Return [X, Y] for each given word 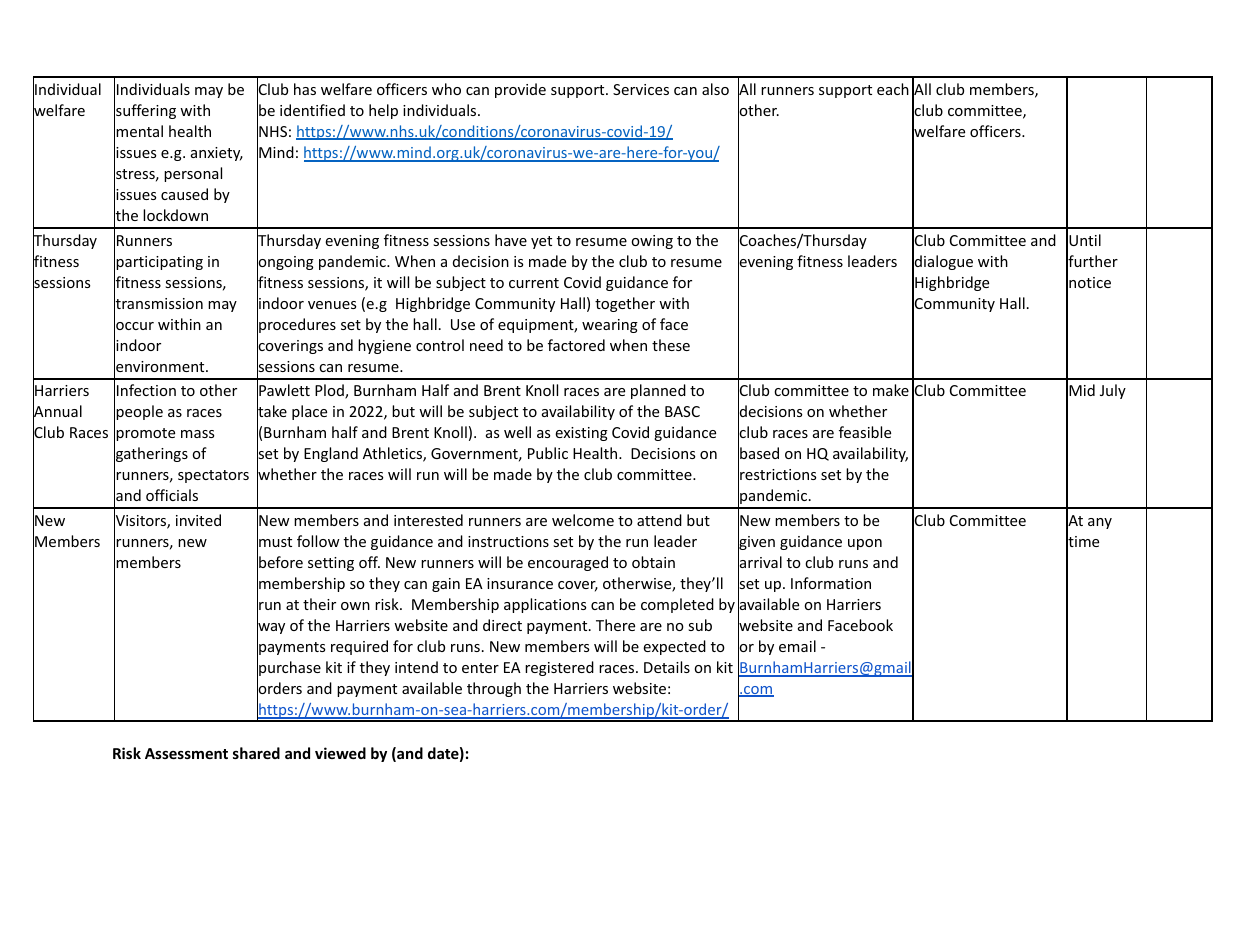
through [494, 689]
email [797, 646]
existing [581, 434]
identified [312, 110]
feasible [865, 432]
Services [641, 89]
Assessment [186, 753]
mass [197, 434]
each [893, 89]
